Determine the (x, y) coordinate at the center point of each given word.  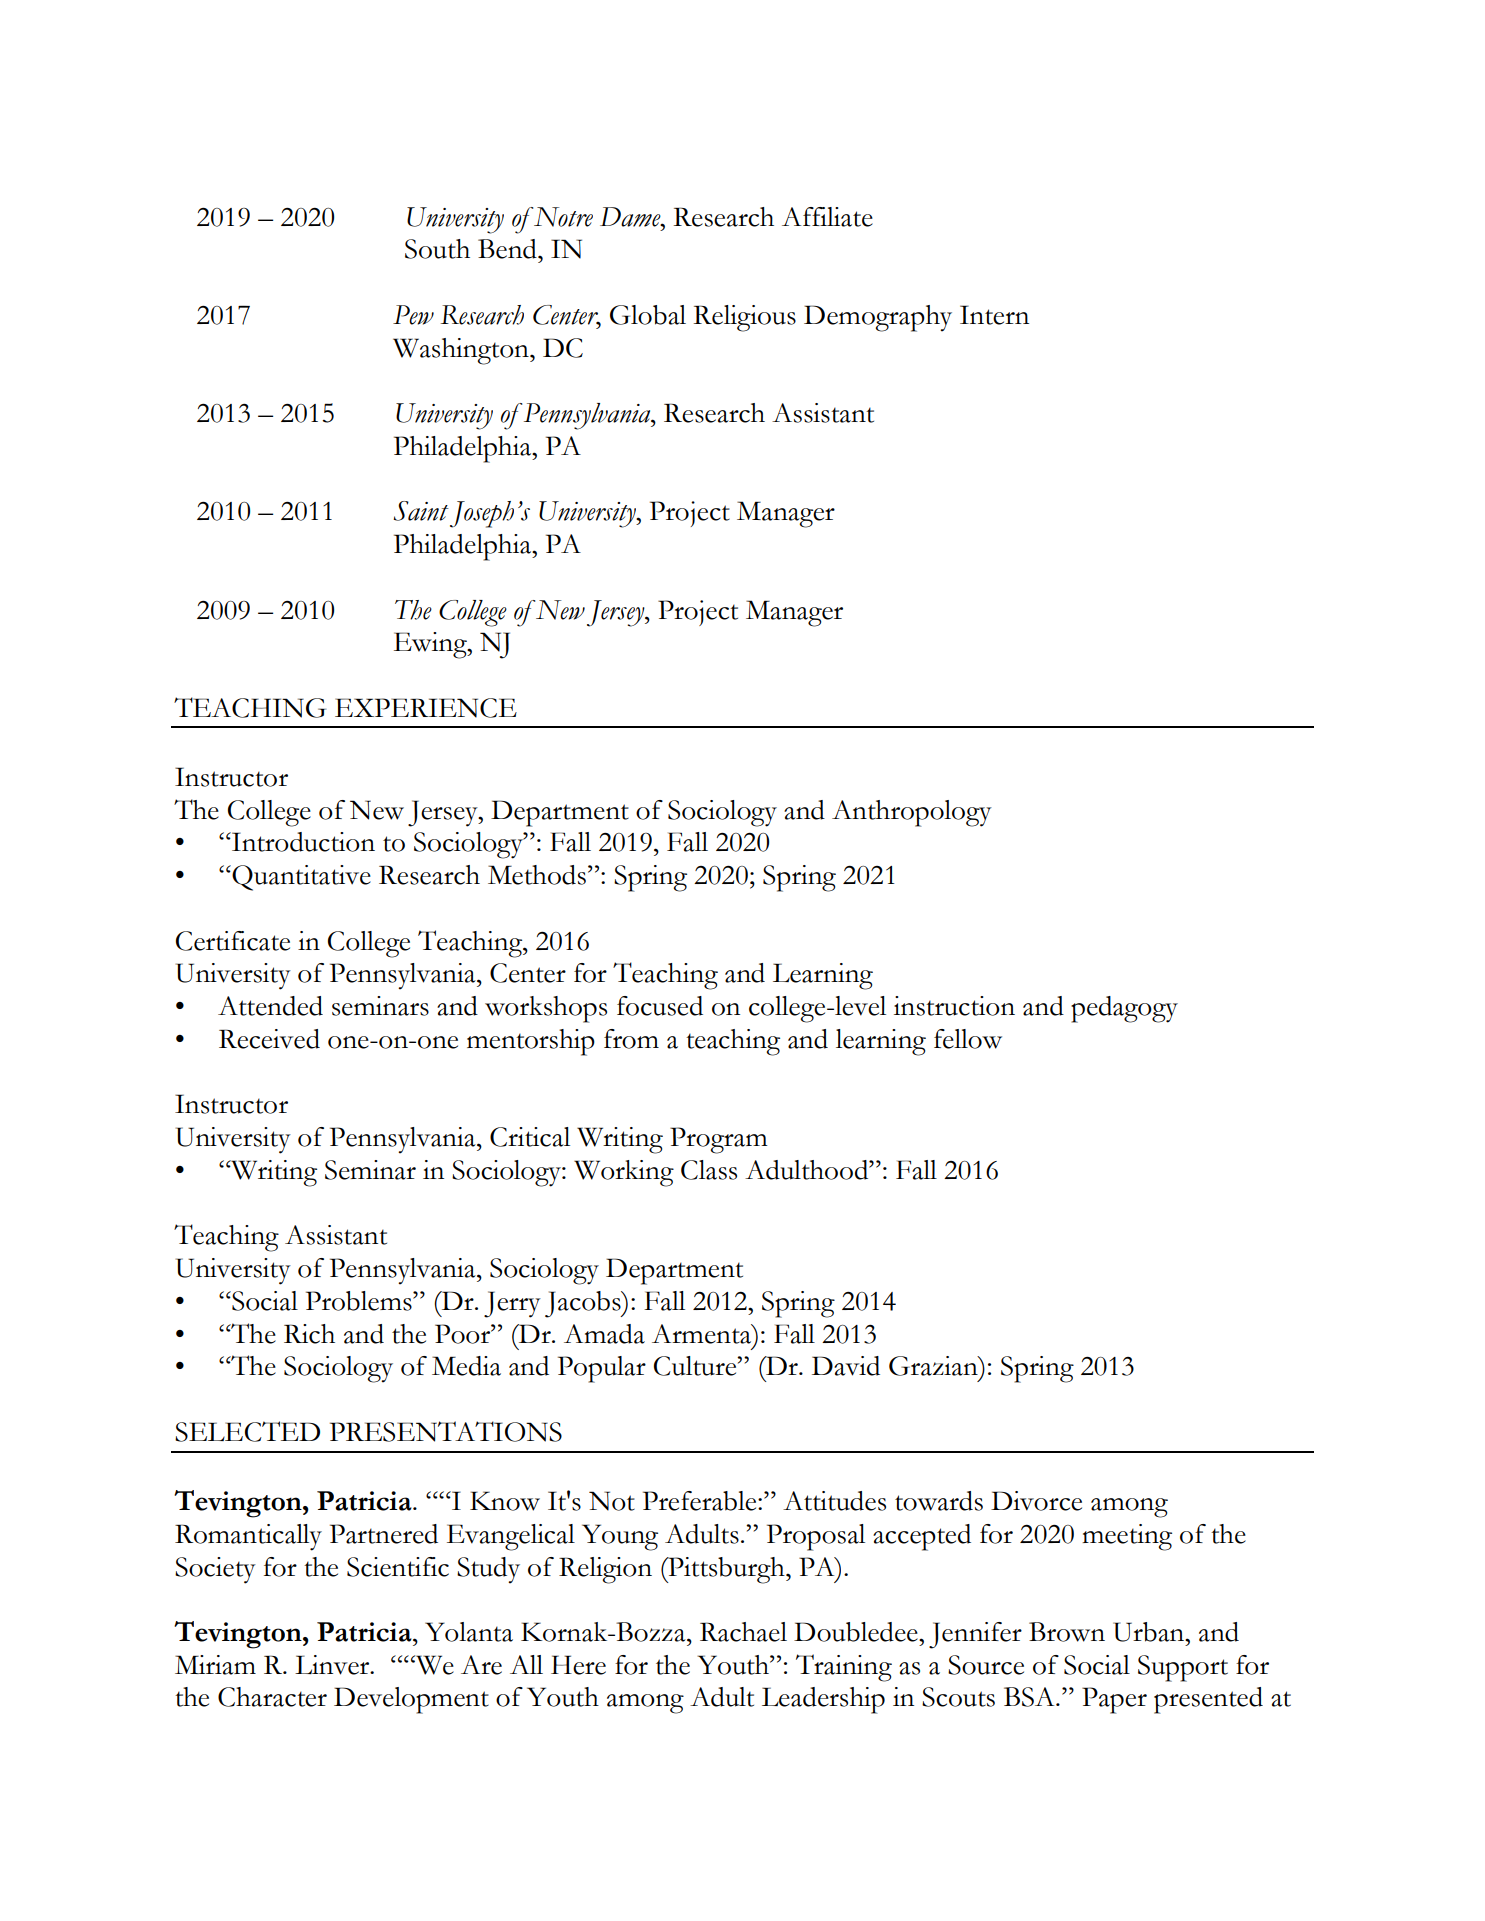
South (437, 249)
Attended (270, 1006)
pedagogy (1124, 1009)
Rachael (743, 1632)
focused (660, 1006)
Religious (745, 318)
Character (272, 1697)
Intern (994, 315)
